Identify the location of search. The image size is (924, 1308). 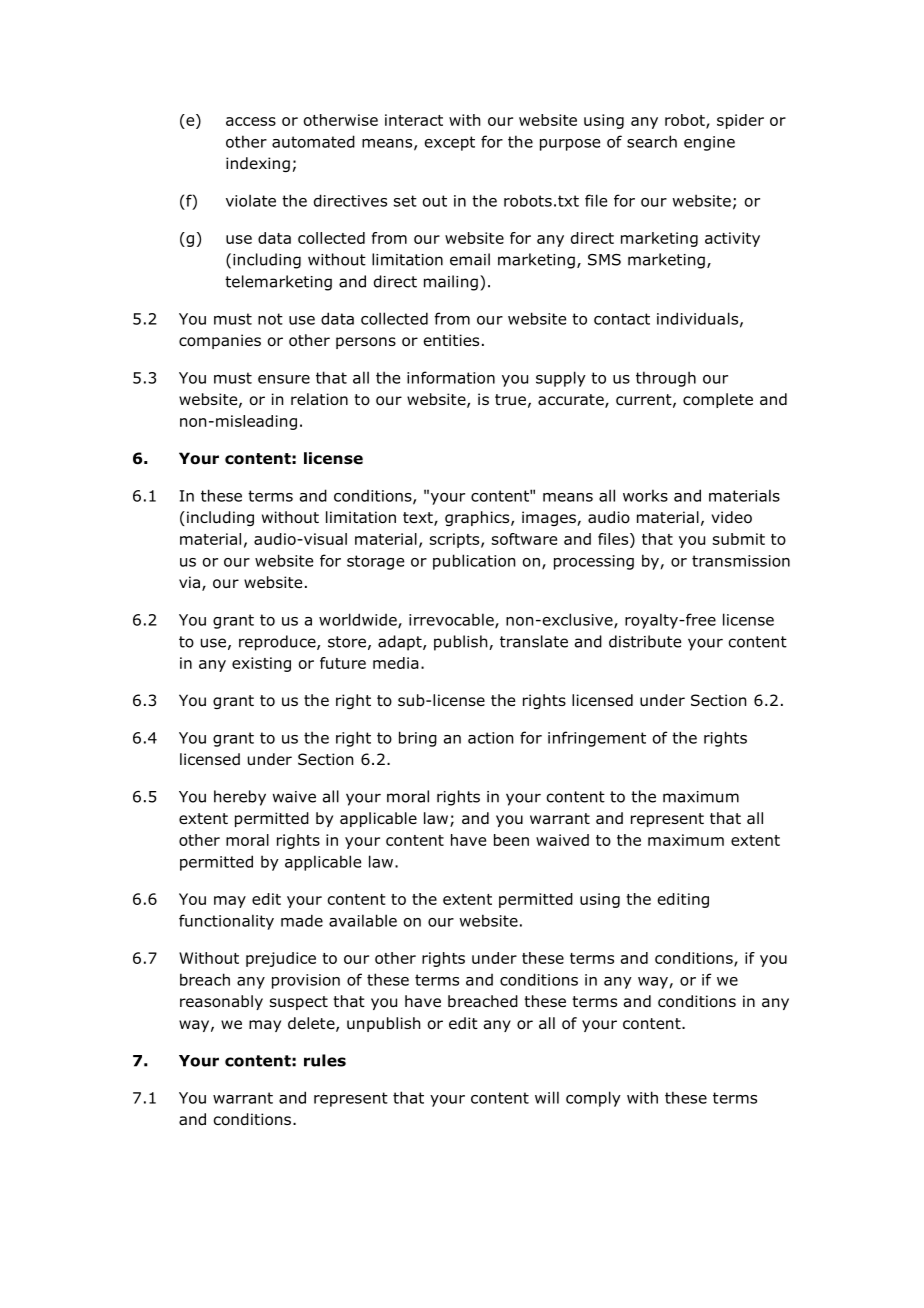
(652, 141).
